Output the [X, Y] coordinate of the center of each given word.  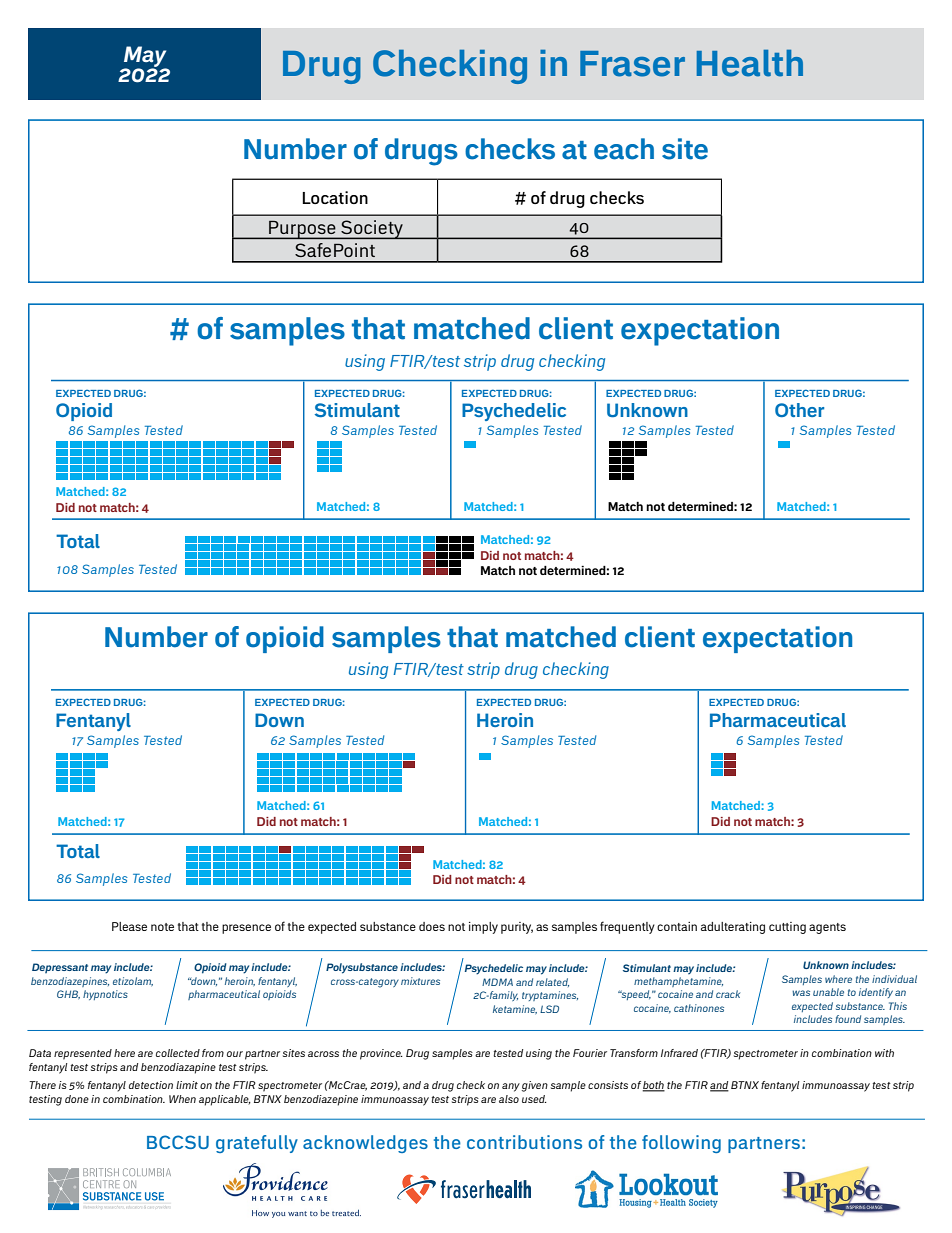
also [509, 1099]
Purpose [302, 230]
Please [129, 926]
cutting [787, 928]
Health [750, 63]
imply [483, 928]
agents [827, 928]
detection [151, 1085]
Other [799, 410]
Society [372, 229]
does [432, 926]
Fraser [632, 64]
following [681, 1144]
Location [335, 197]
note [162, 927]
